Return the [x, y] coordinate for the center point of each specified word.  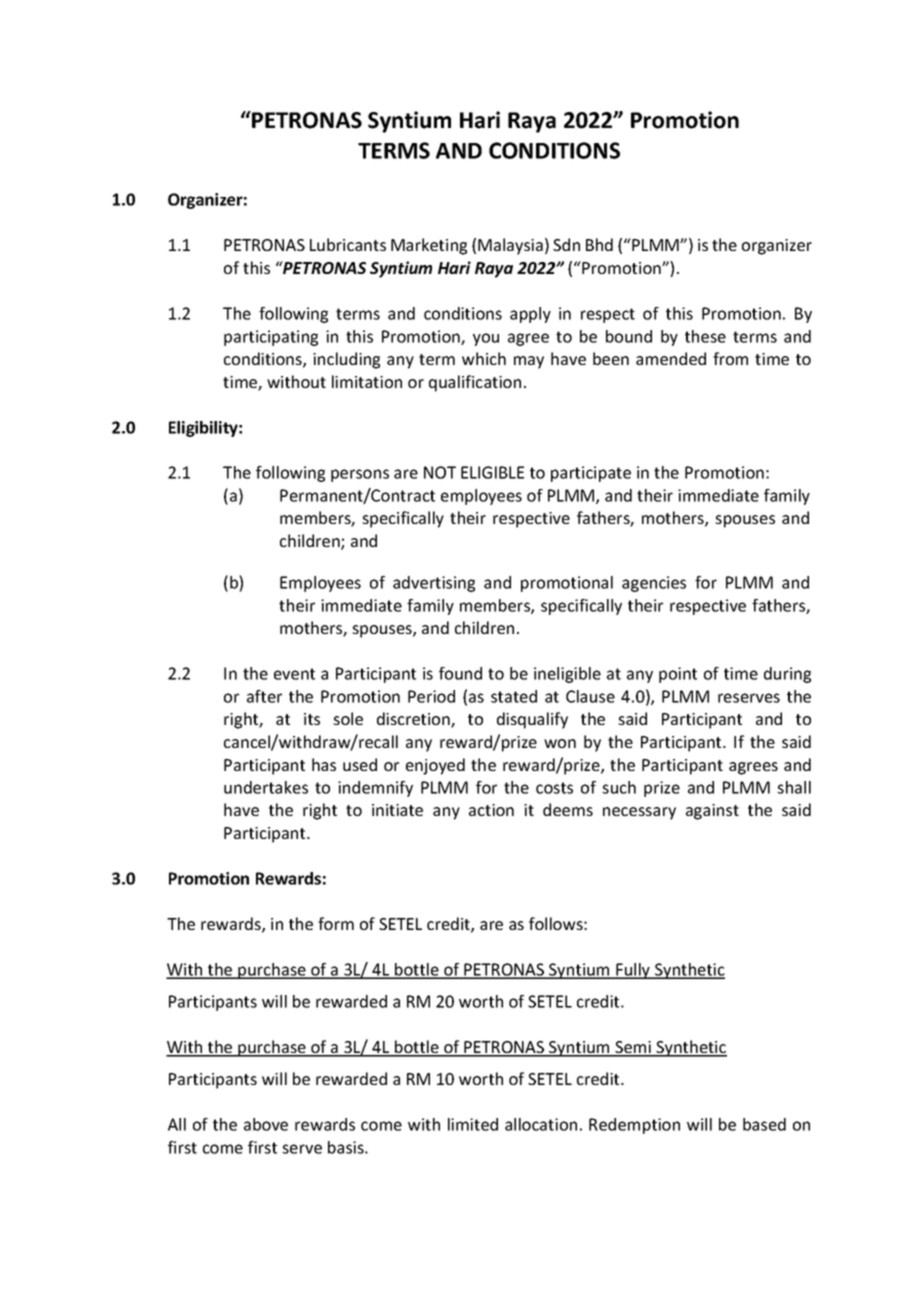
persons [360, 475]
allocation [541, 1124]
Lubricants [348, 244]
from [730, 358]
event [294, 674]
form [336, 923]
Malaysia [510, 246]
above [266, 1124]
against [712, 812]
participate [591, 474]
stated [514, 696]
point [678, 675]
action [491, 810]
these [705, 336]
